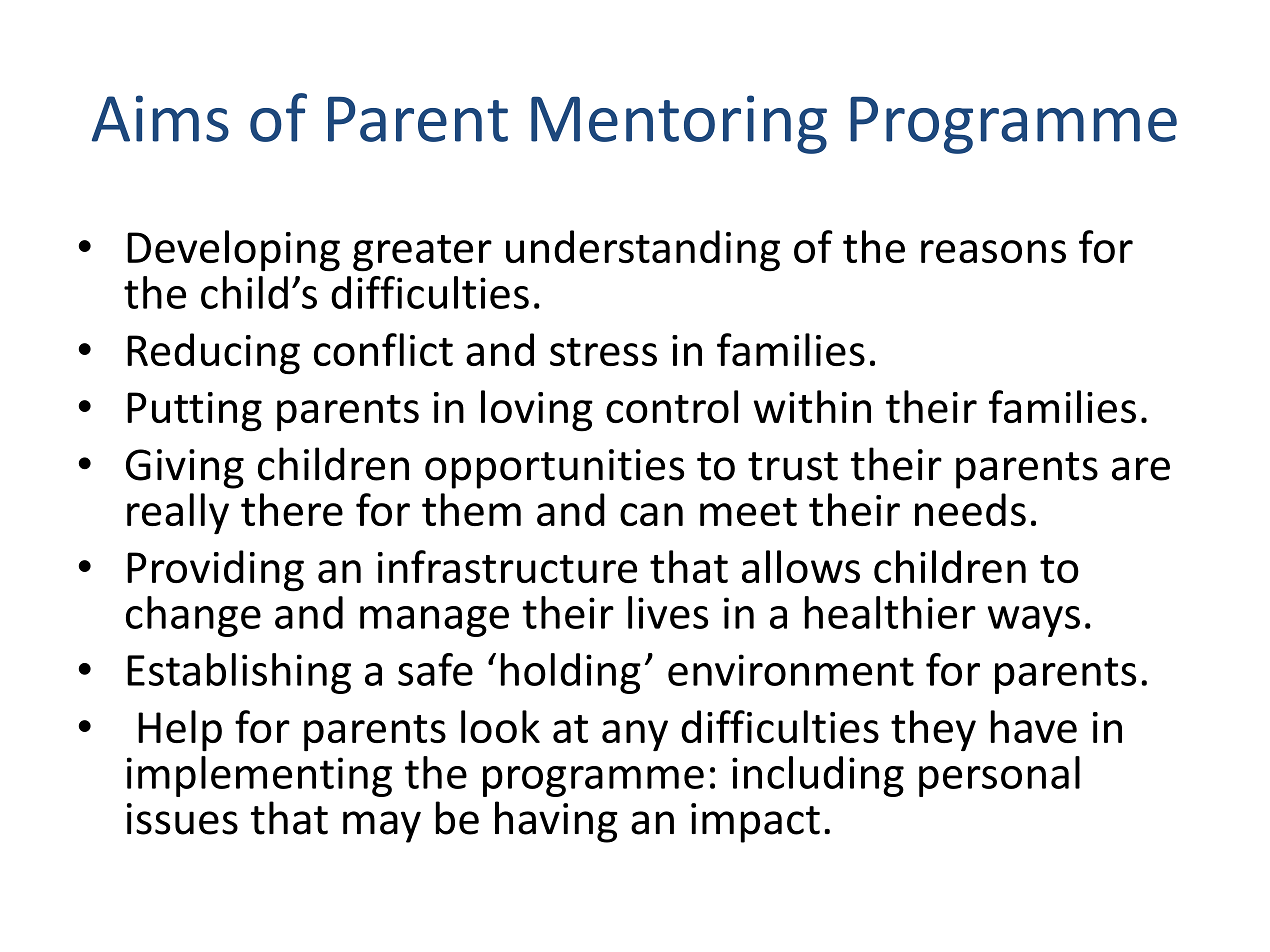 This page has height=952, width=1270. What do you see at coordinates (213, 354) in the page?
I see `Reducing` at bounding box center [213, 354].
